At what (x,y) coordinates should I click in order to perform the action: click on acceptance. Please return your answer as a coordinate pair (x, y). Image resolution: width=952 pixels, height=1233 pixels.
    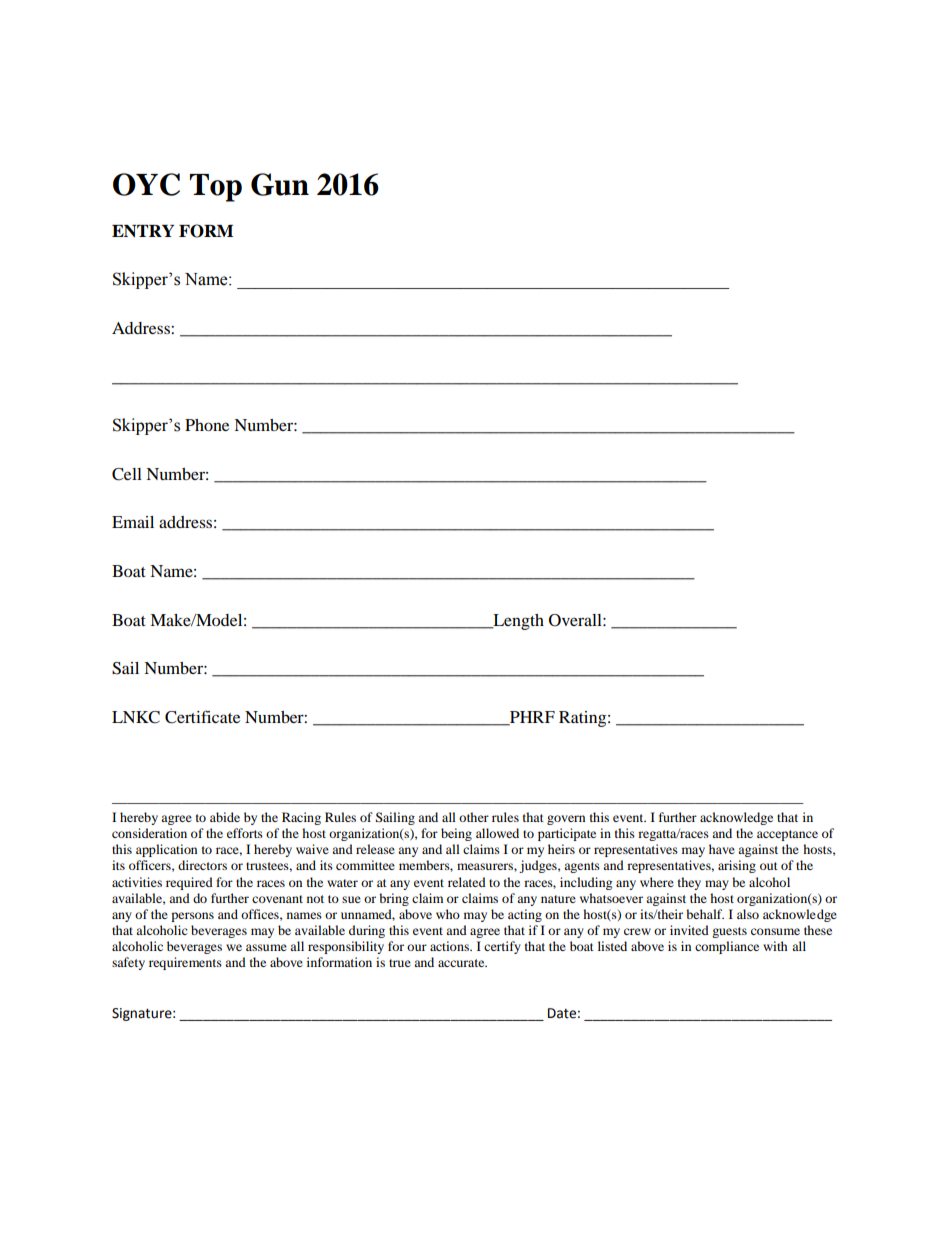
    Looking at the image, I should click on (787, 835).
